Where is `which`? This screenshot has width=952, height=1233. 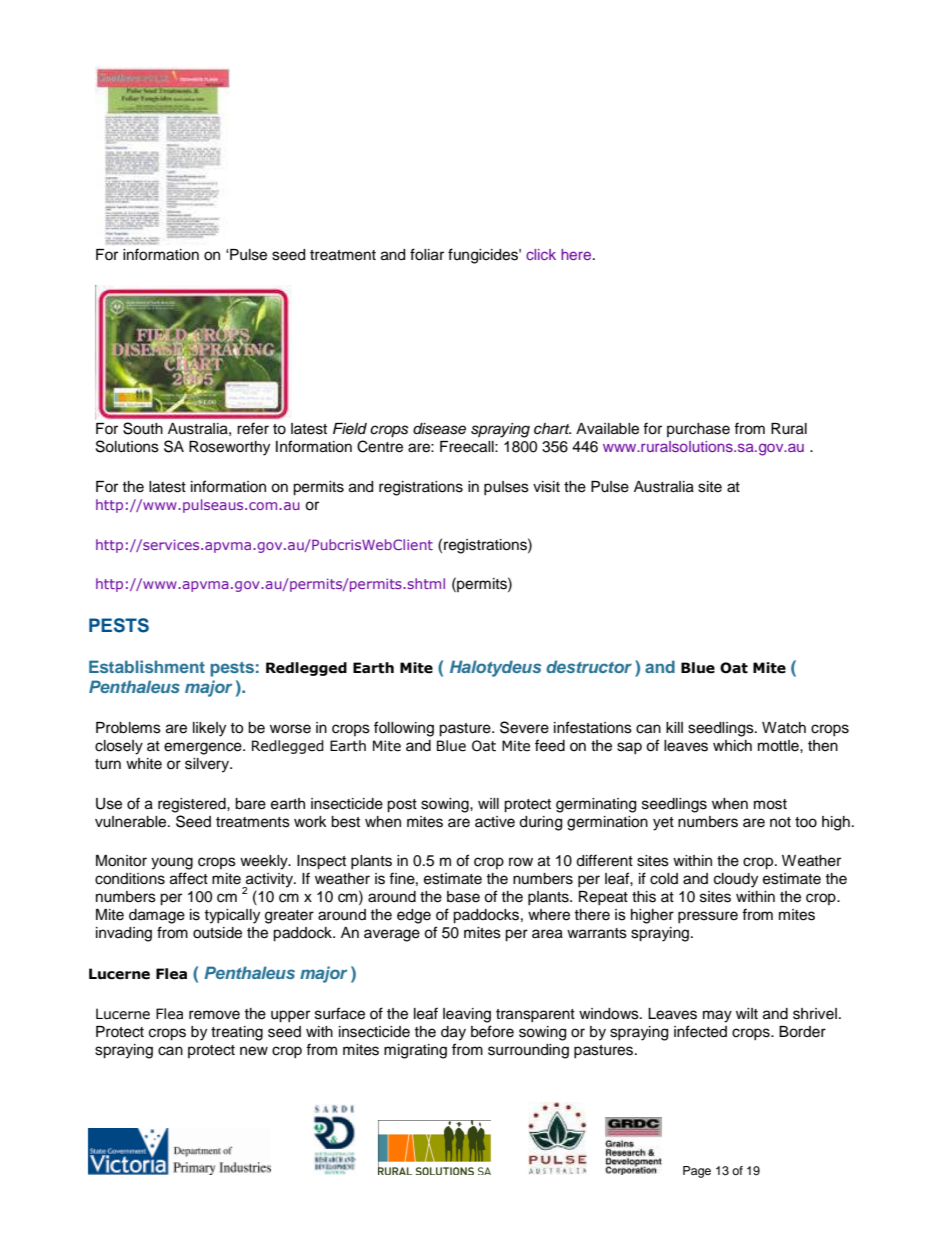 which is located at coordinates (732, 746).
